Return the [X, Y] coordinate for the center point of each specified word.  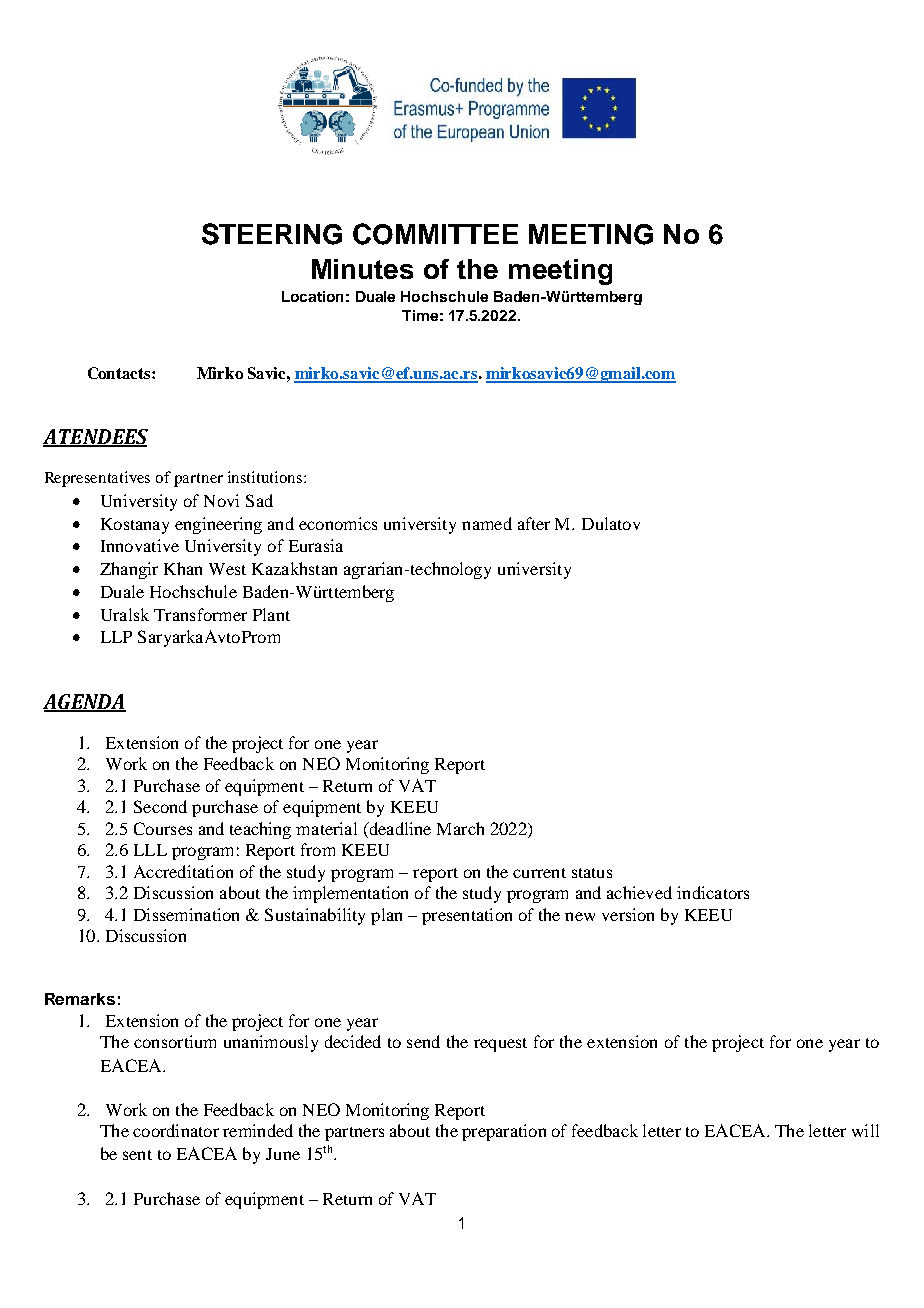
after [534, 523]
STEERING [272, 234]
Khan [183, 568]
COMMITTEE [435, 234]
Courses [163, 828]
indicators [713, 892]
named [487, 523]
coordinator [176, 1130]
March [460, 828]
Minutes [362, 269]
